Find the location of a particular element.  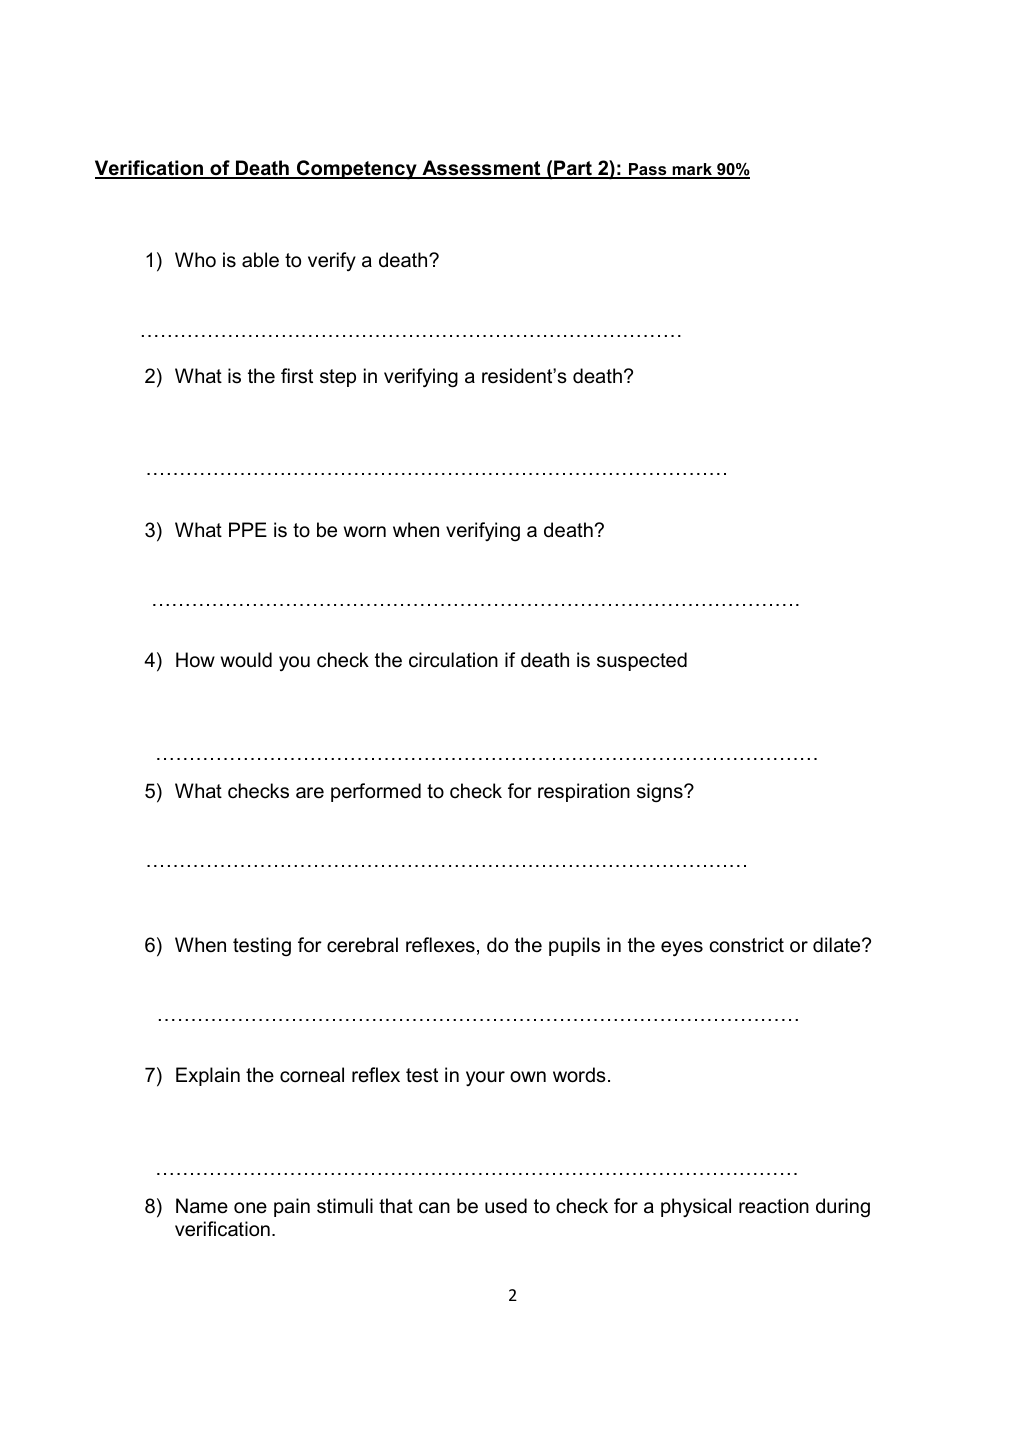

would is located at coordinates (246, 660).
